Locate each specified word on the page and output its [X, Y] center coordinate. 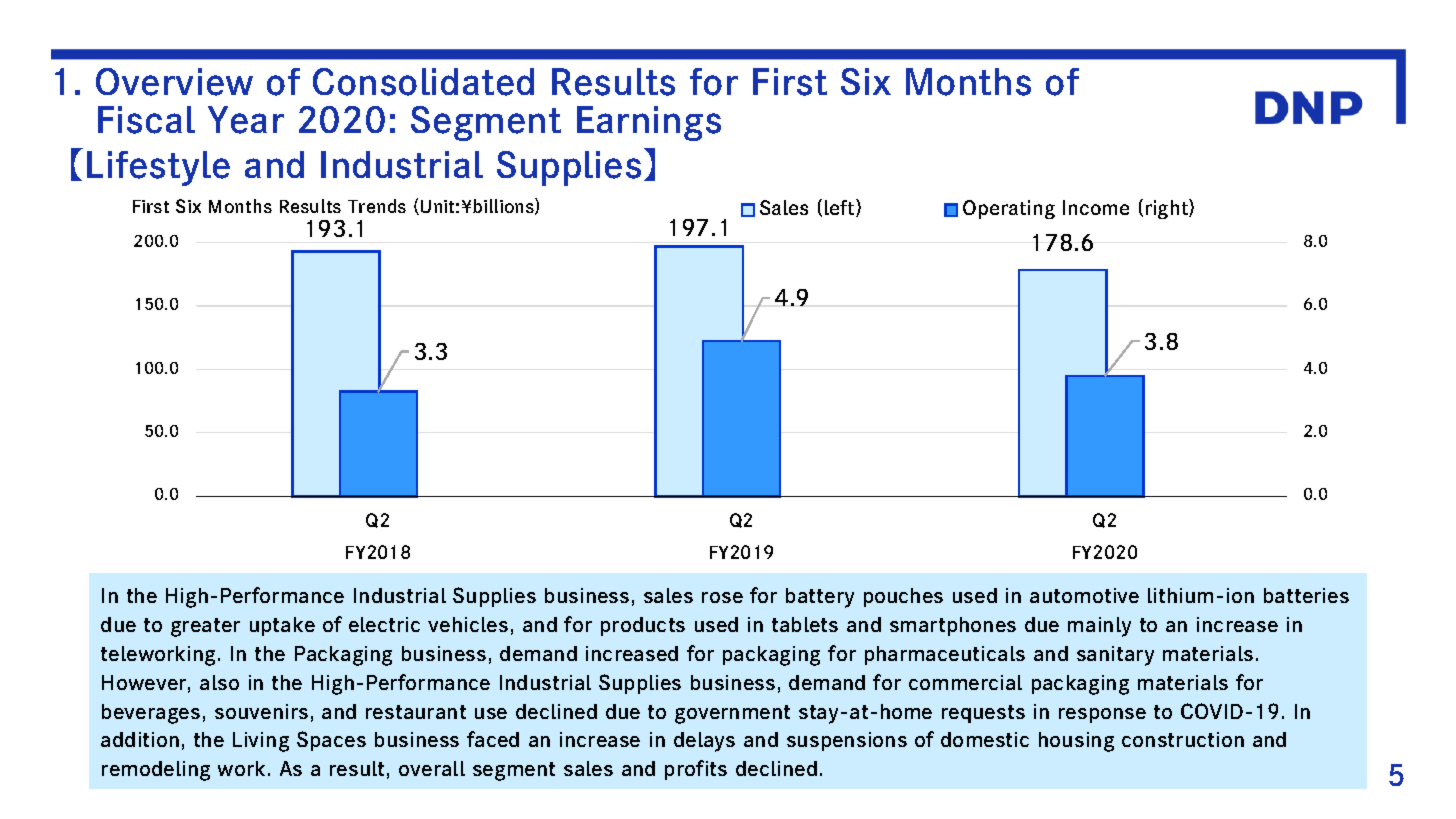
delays [704, 742]
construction [1183, 739]
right [1168, 209]
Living [261, 742]
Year [246, 120]
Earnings [649, 123]
